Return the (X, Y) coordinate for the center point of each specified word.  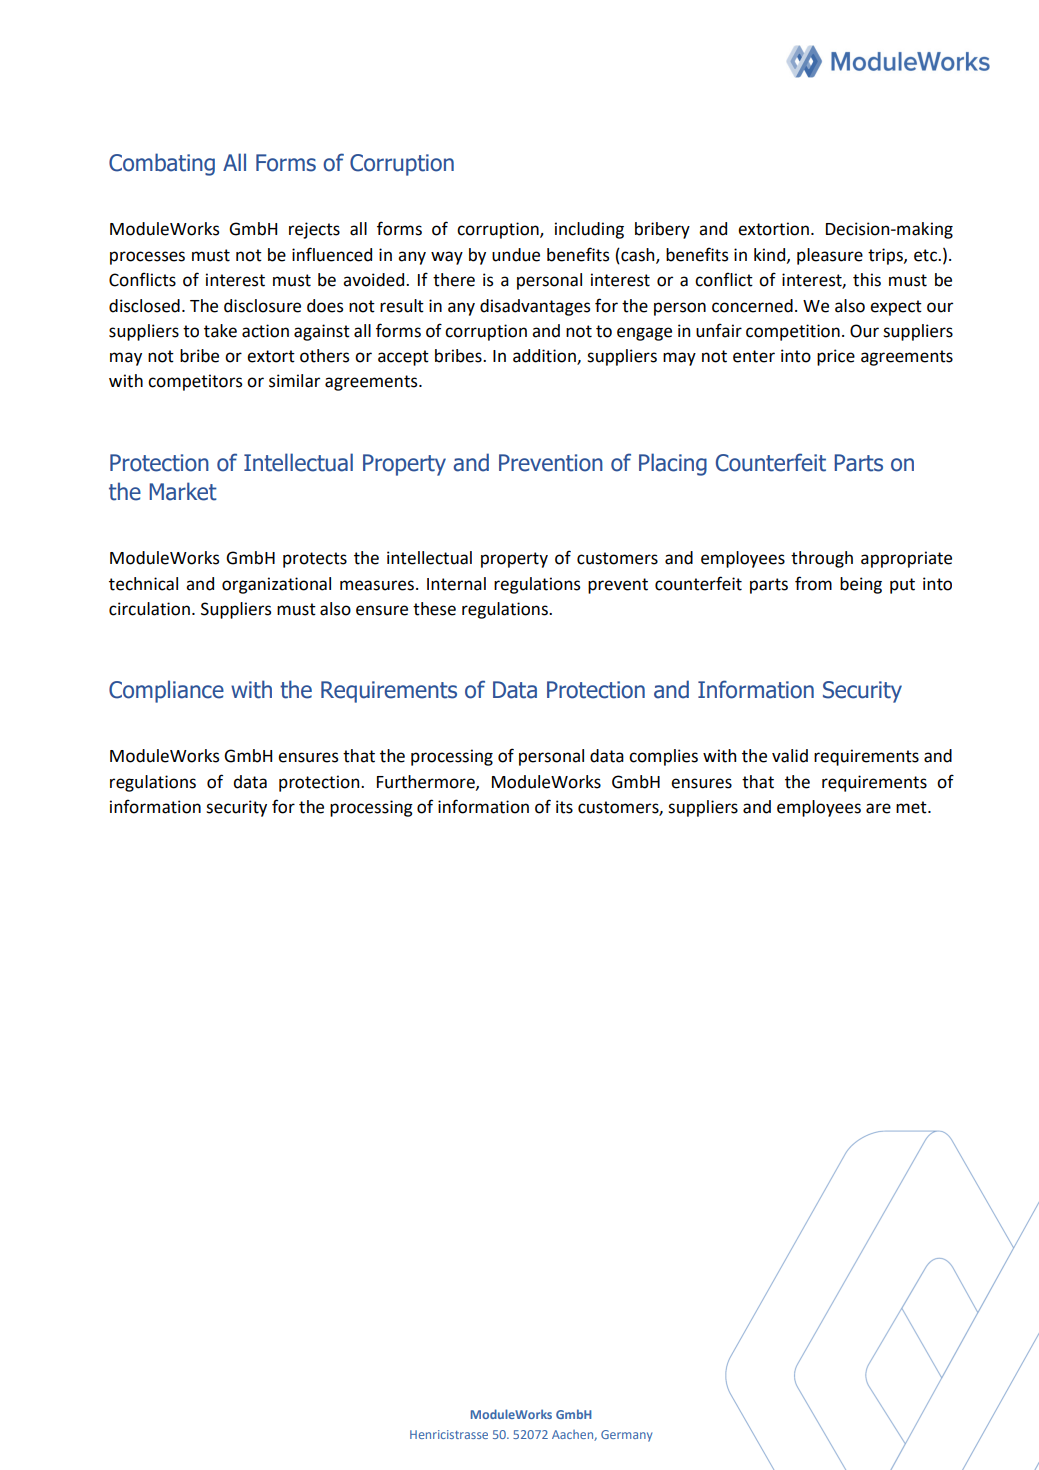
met (912, 807)
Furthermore (427, 782)
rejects (314, 230)
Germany (626, 1436)
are (878, 808)
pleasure (830, 256)
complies (663, 757)
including (589, 230)
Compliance (166, 691)
